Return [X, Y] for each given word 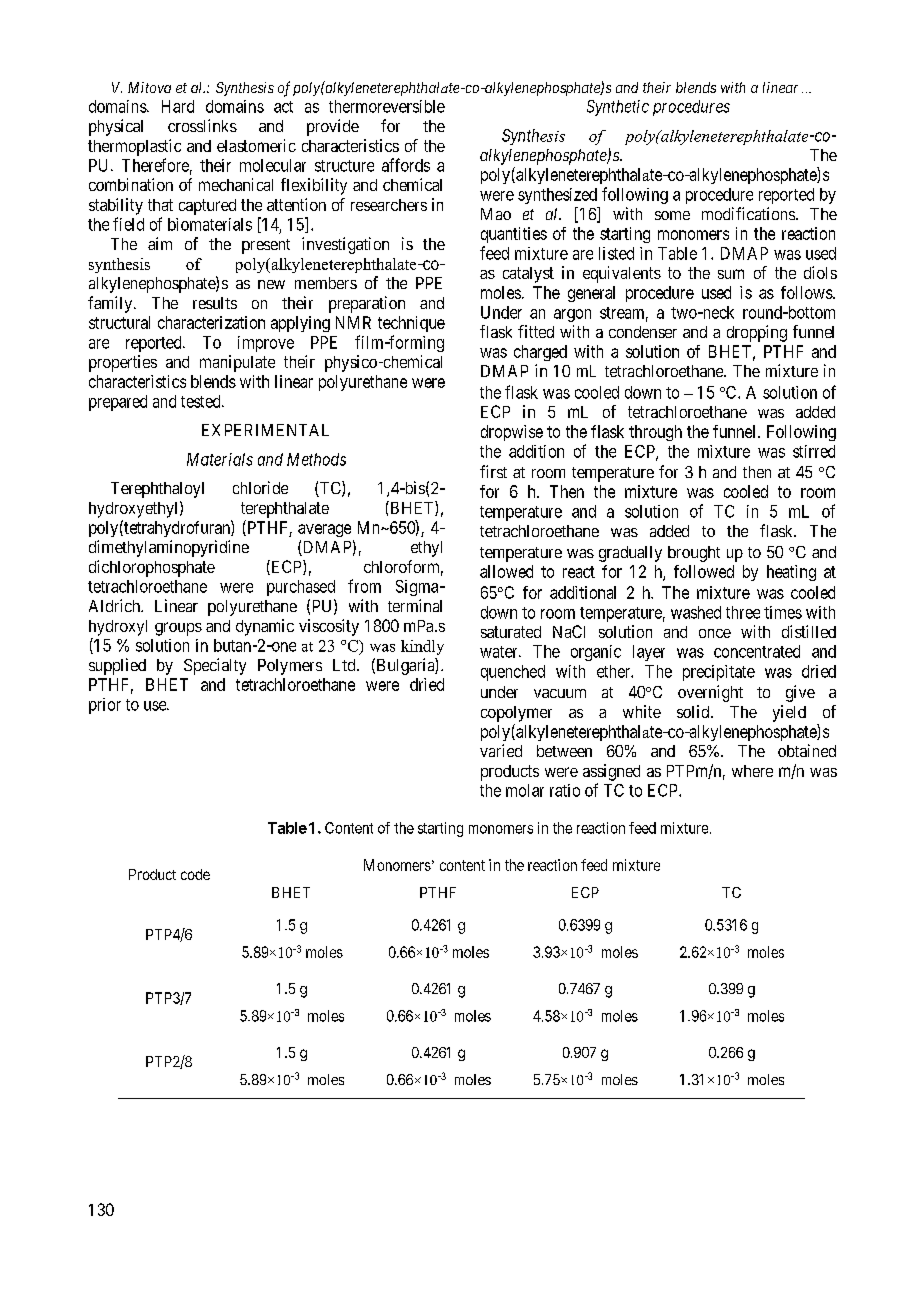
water [500, 652]
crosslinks [202, 125]
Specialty [215, 666]
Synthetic [618, 108]
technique [411, 324]
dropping [757, 333]
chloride [260, 487]
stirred [814, 451]
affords [406, 165]
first [493, 471]
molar [525, 790]
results [215, 303]
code [195, 874]
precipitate [719, 673]
